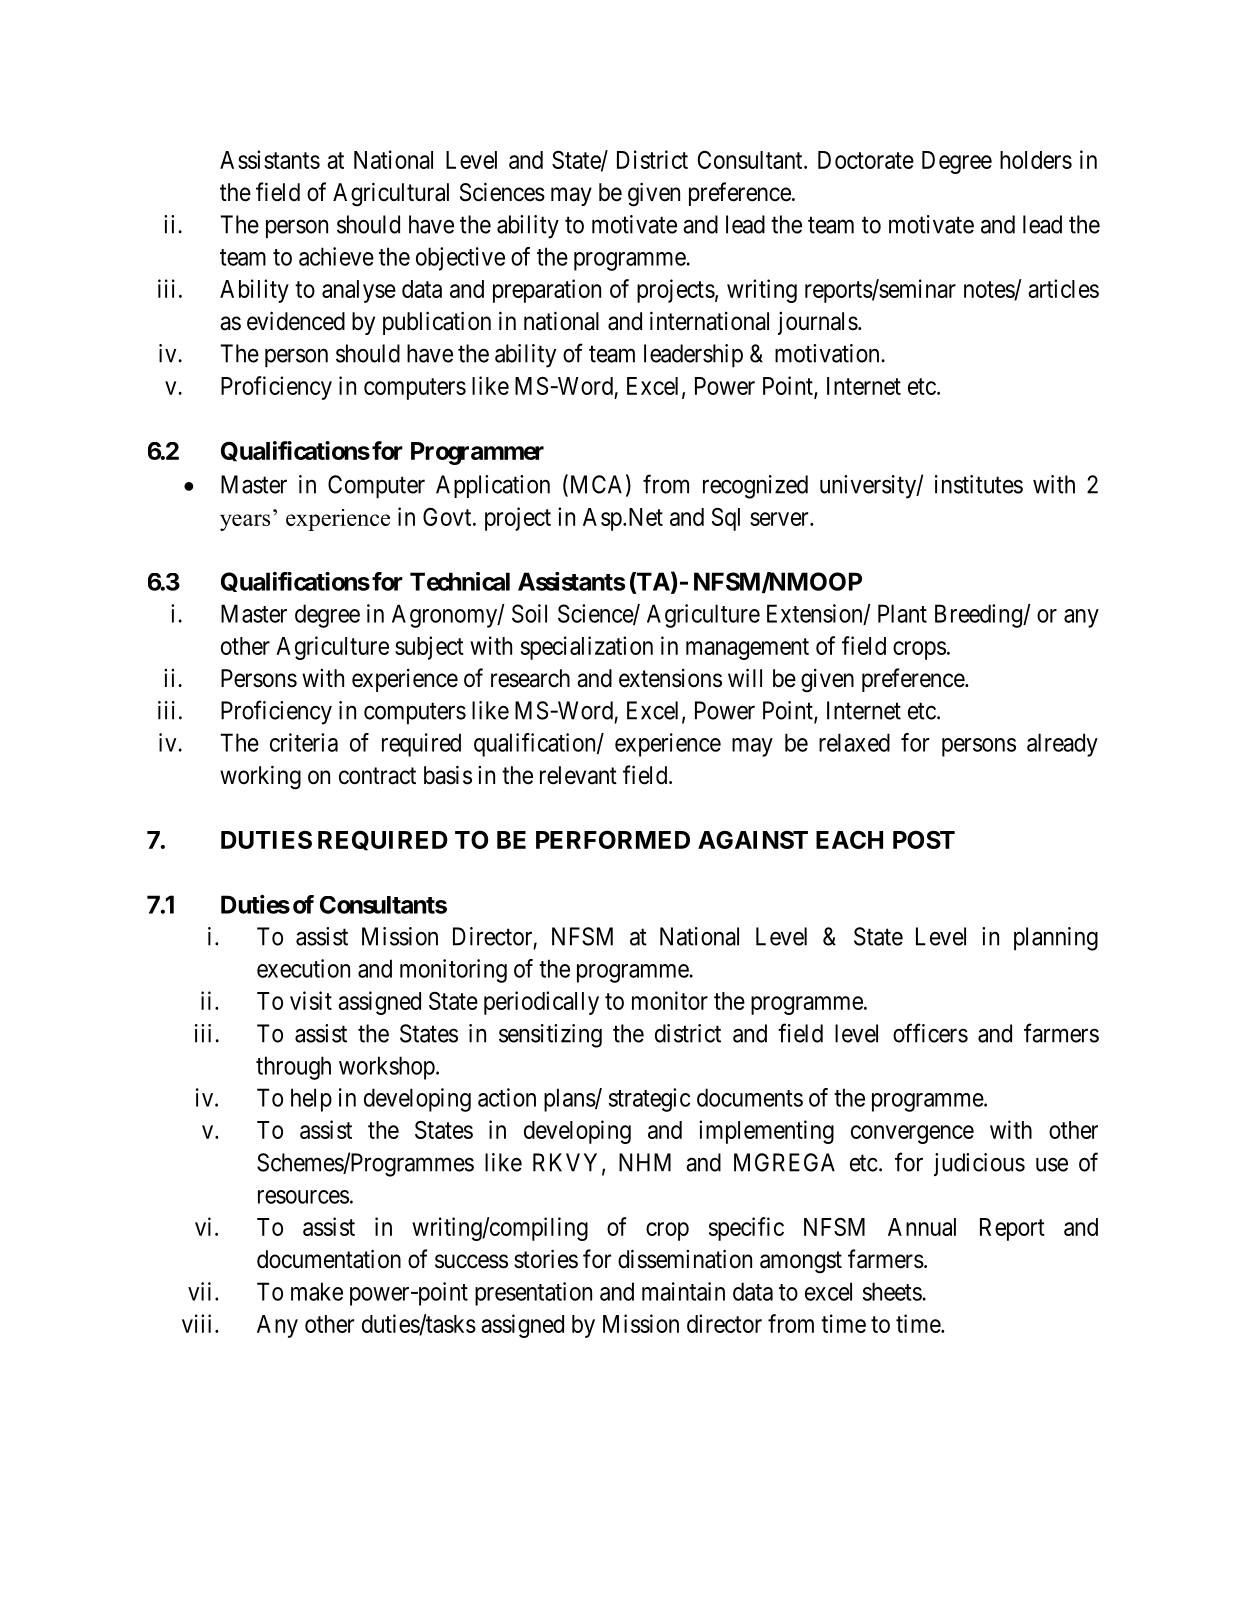 The width and height of the image is (1245, 1611). I want to click on criteria, so click(304, 742).
